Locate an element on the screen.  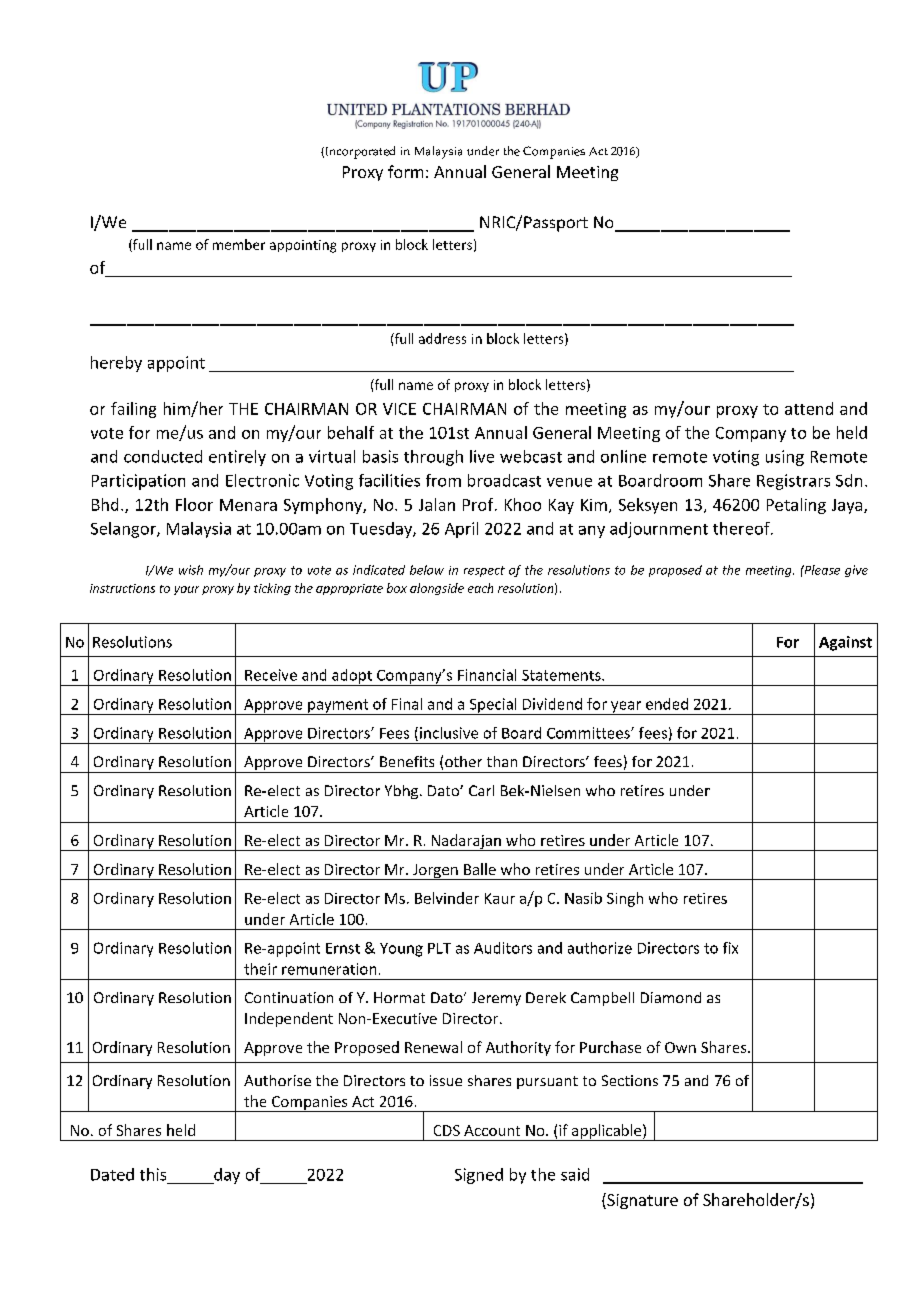
Auditors is located at coordinates (503, 948).
